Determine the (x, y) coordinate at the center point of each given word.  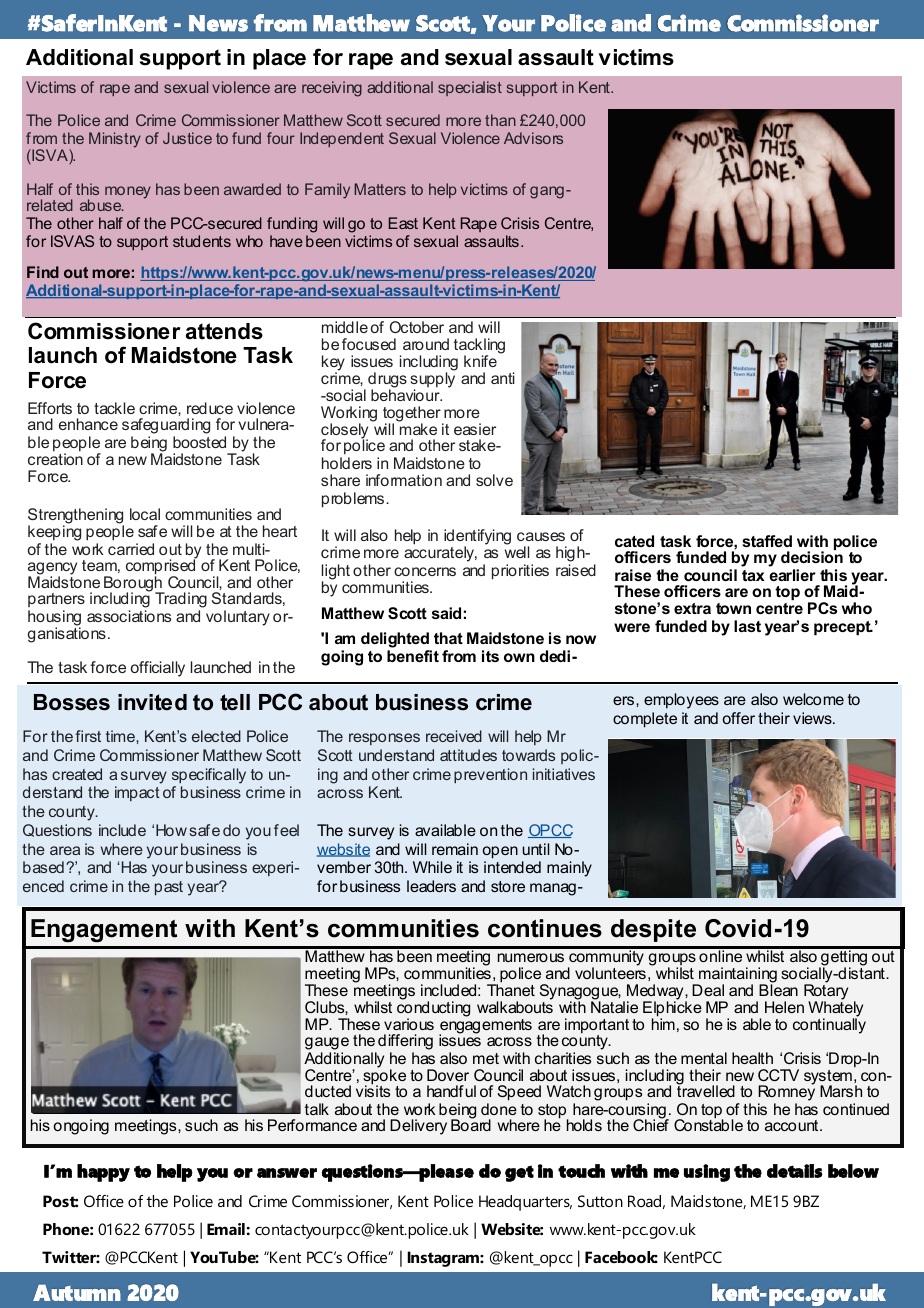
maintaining (737, 976)
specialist (470, 88)
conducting (433, 1009)
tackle (114, 408)
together (413, 415)
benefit (413, 656)
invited (152, 702)
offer (739, 718)
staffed (767, 541)
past (169, 888)
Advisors (533, 138)
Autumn (77, 1293)
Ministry (115, 140)
